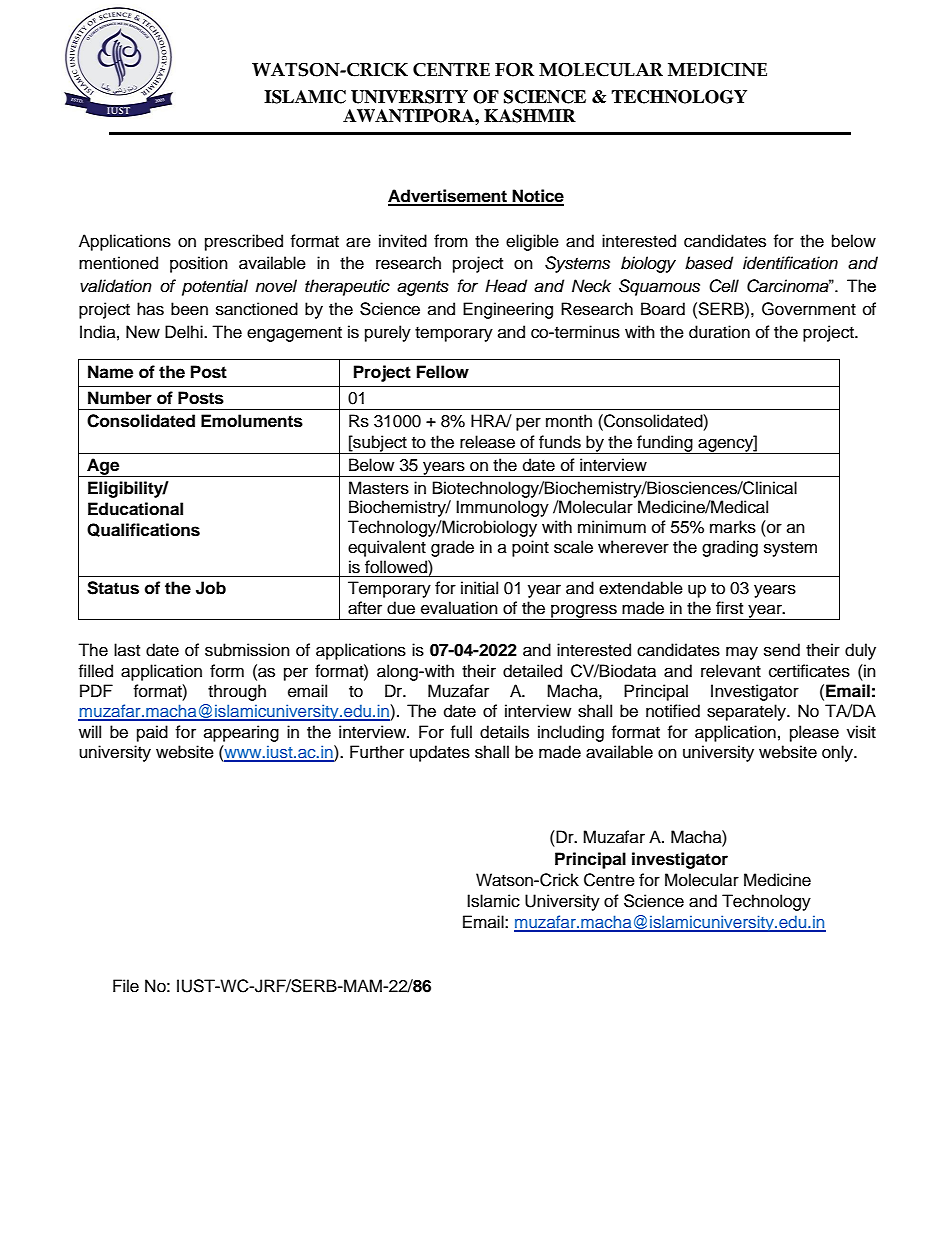 The height and width of the screenshot is (1233, 952). I want to click on Engineering, so click(508, 310).
